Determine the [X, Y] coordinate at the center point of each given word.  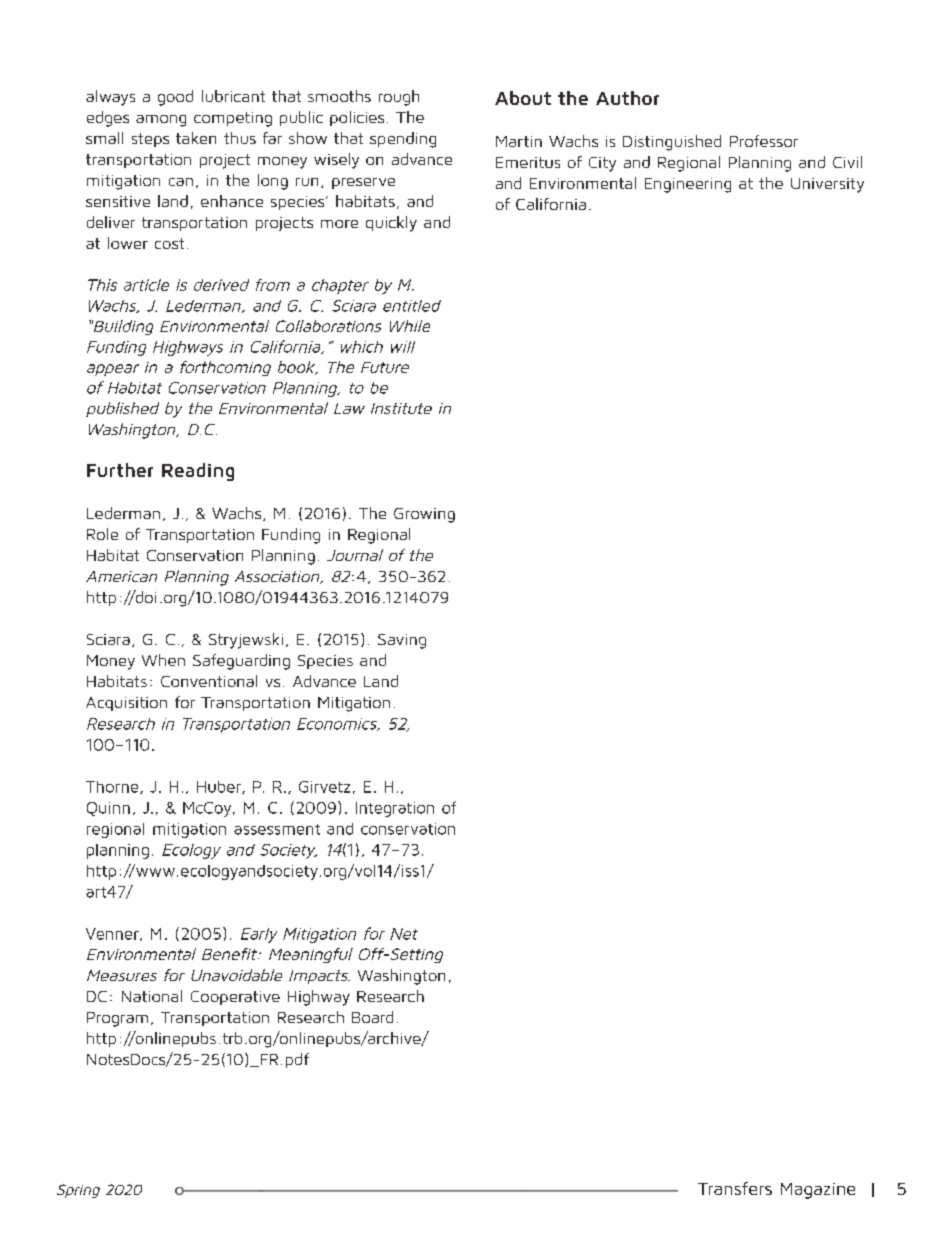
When [163, 660]
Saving [402, 641]
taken [196, 138]
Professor [764, 141]
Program [117, 1019]
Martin [519, 141]
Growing [424, 515]
